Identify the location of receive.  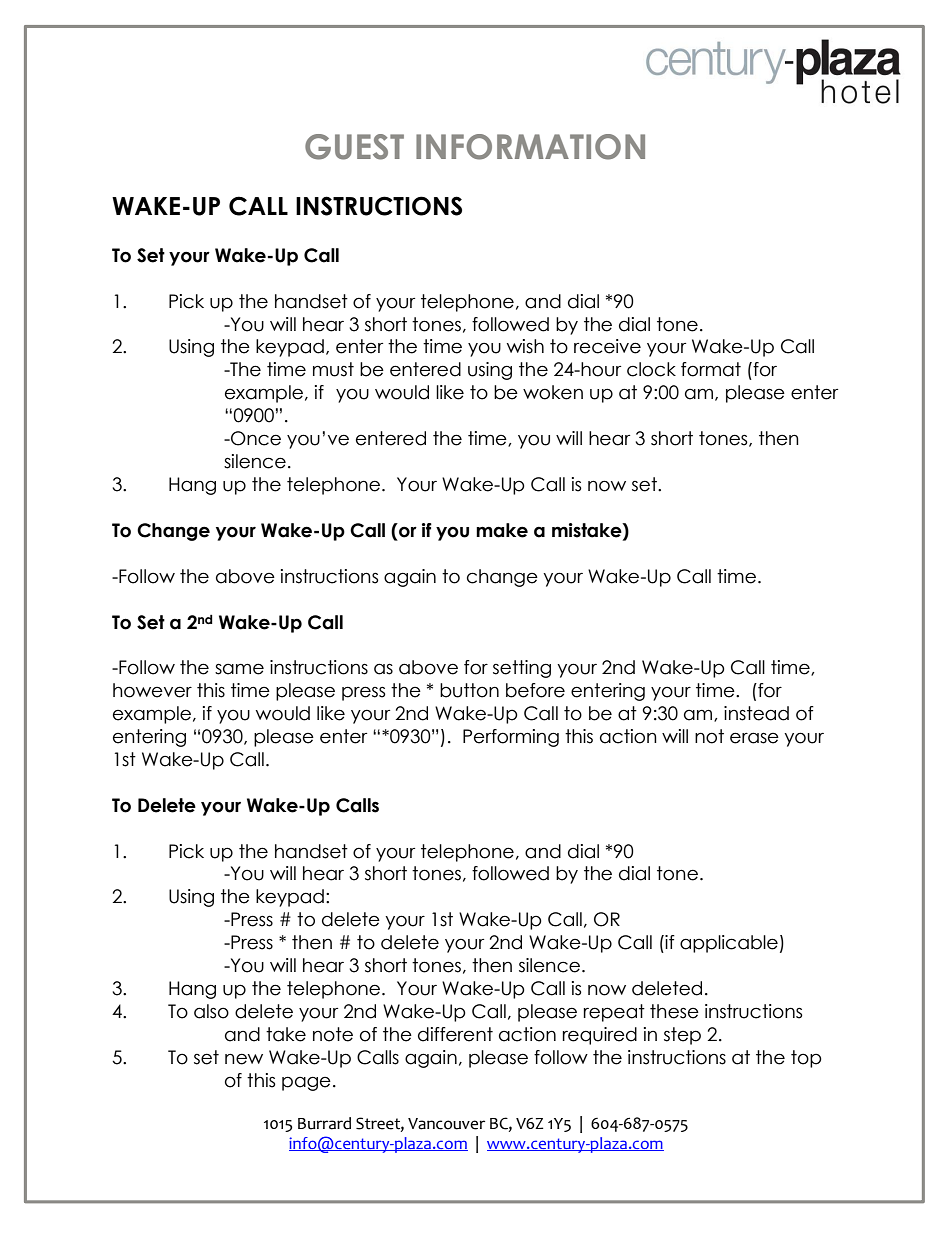
(607, 346).
